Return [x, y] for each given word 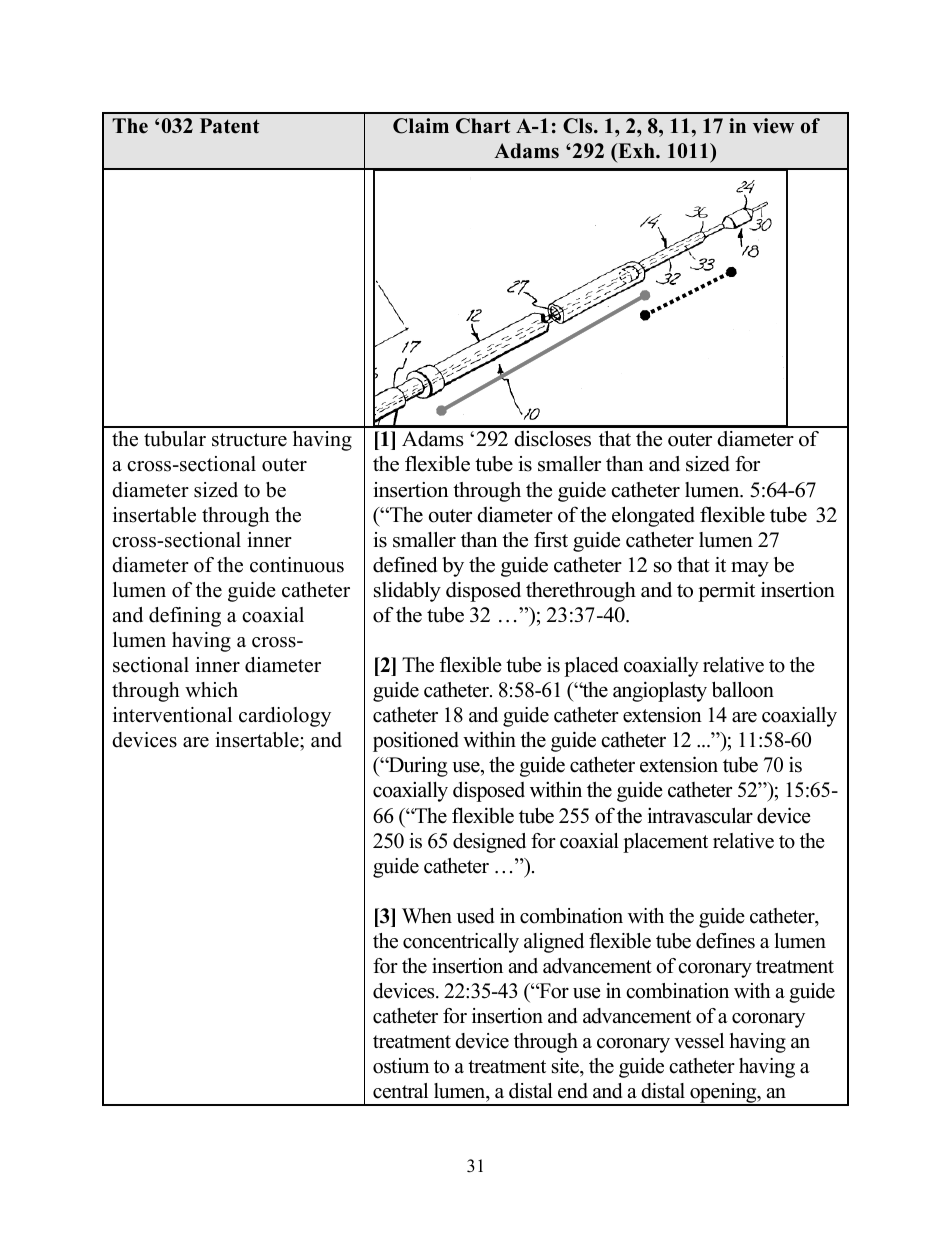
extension [662, 715]
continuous [297, 565]
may [750, 569]
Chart [483, 126]
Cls [579, 126]
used [475, 916]
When [427, 916]
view [773, 126]
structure [249, 440]
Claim [421, 126]
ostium [401, 1066]
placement [665, 843]
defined [405, 565]
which [211, 690]
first [551, 540]
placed [591, 667]
